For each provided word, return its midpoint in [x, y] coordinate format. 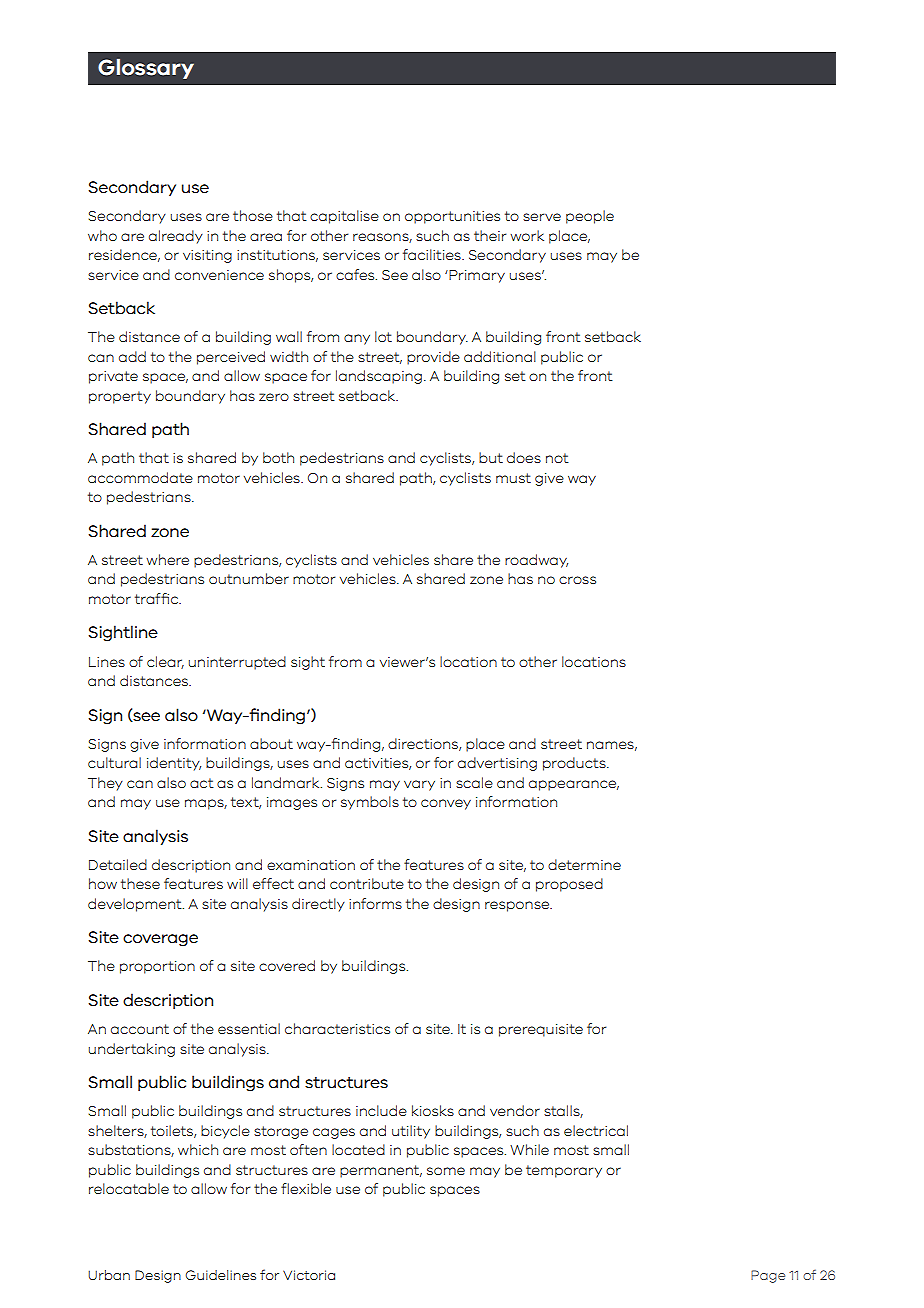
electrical [596, 1130]
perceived [231, 358]
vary [419, 785]
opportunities [452, 217]
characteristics [337, 1028]
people [590, 217]
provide [433, 358]
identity [174, 764]
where [167, 559]
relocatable [129, 1188]
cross [577, 580]
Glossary [146, 69]
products [575, 764]
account [140, 1029]
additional [500, 356]
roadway [536, 561]
